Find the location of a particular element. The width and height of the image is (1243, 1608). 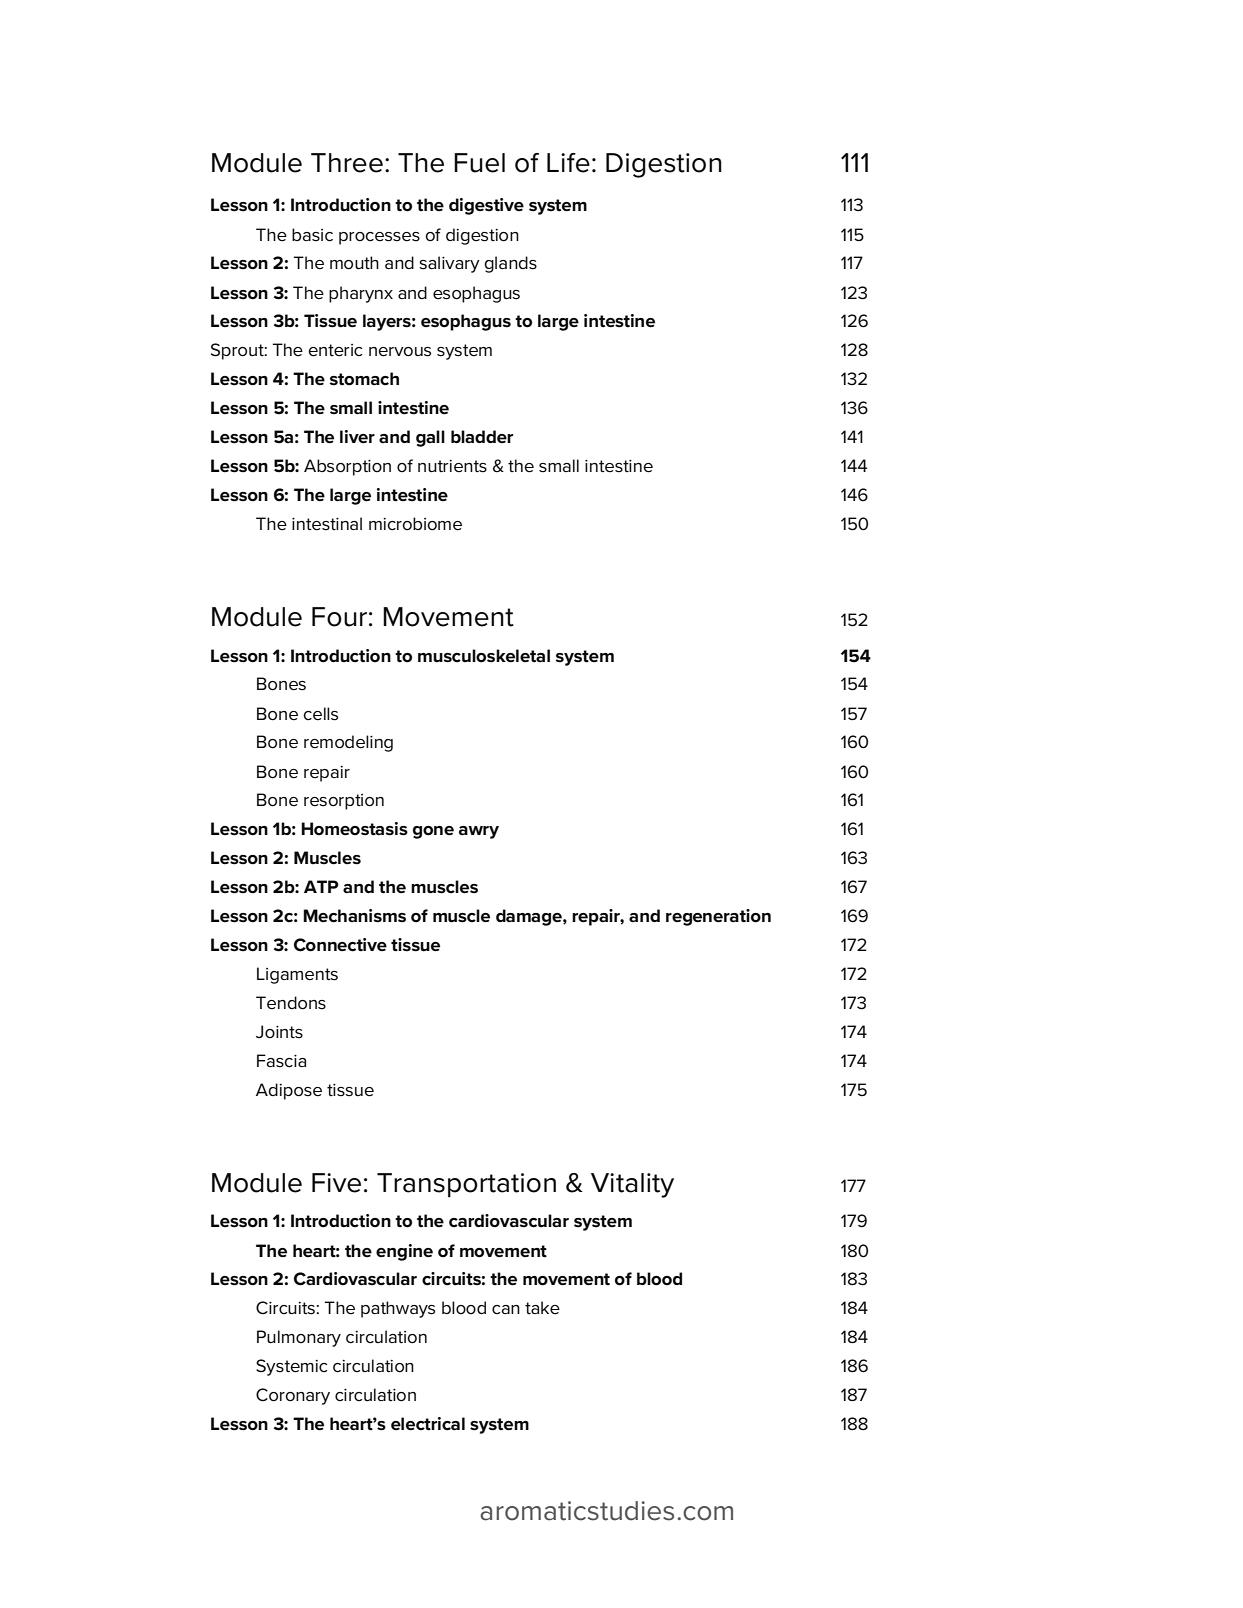

regeneration is located at coordinates (718, 917).
